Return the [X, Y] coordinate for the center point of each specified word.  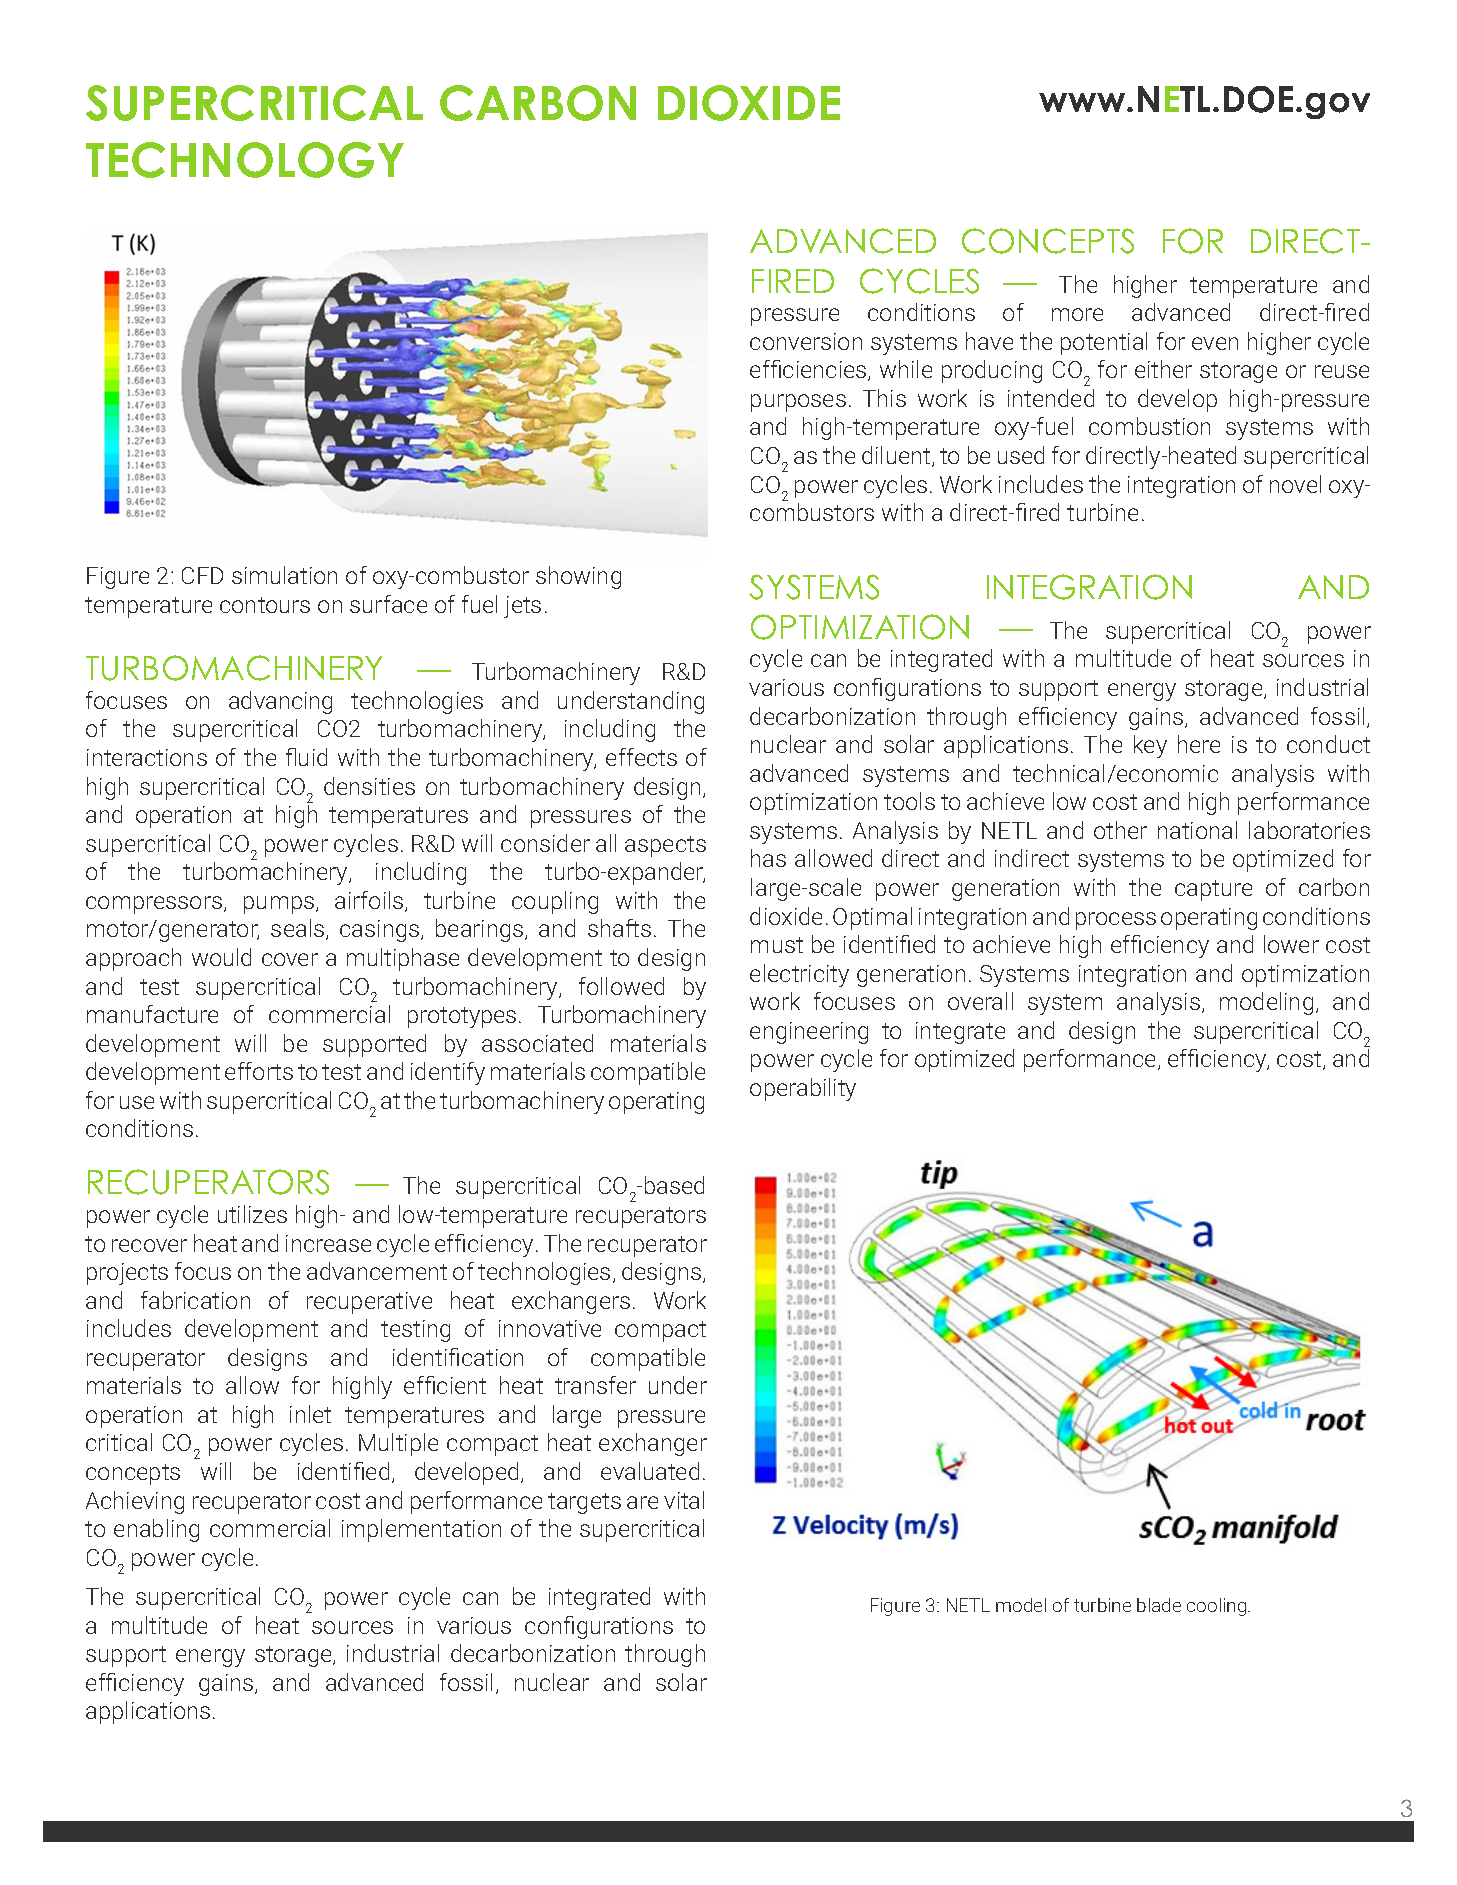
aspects [665, 846]
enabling [156, 1530]
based [674, 1185]
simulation [284, 575]
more [1077, 314]
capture [1213, 890]
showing [578, 577]
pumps [279, 905]
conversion [806, 341]
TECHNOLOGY [245, 160]
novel [1295, 484]
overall [980, 1001]
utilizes [252, 1214]
